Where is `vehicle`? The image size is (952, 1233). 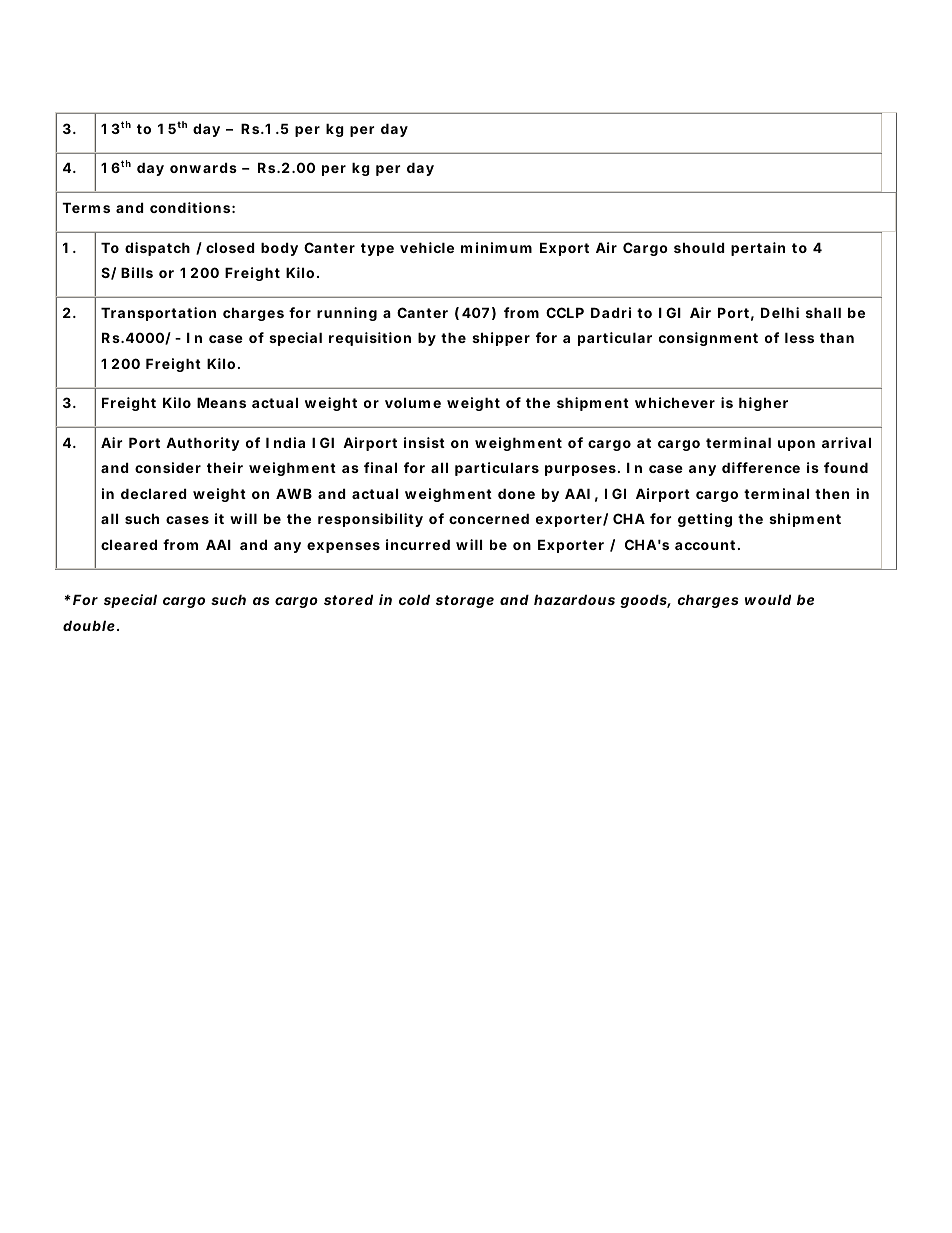
vehicle is located at coordinates (427, 247).
